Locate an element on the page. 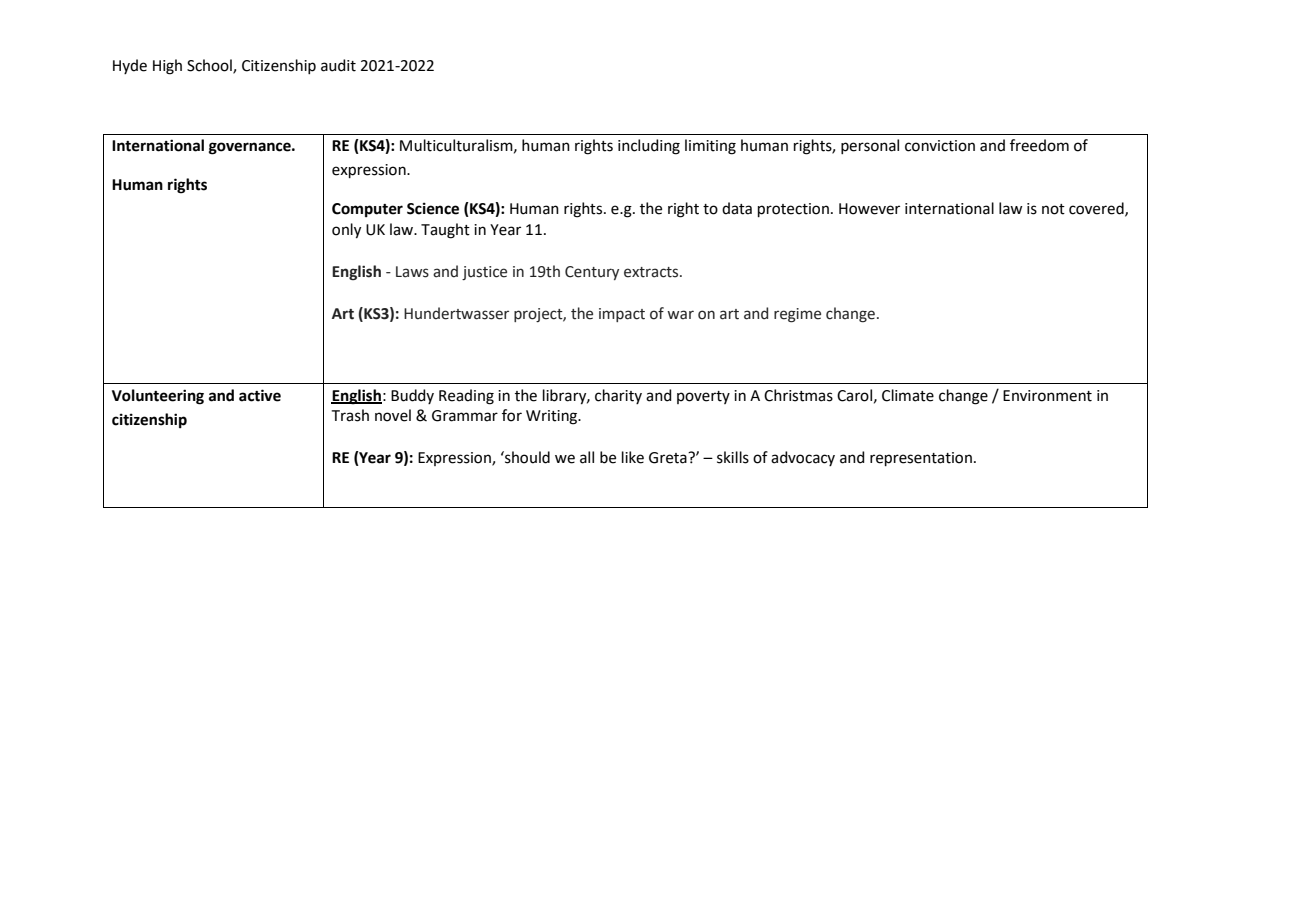  conviction is located at coordinates (940, 146).
